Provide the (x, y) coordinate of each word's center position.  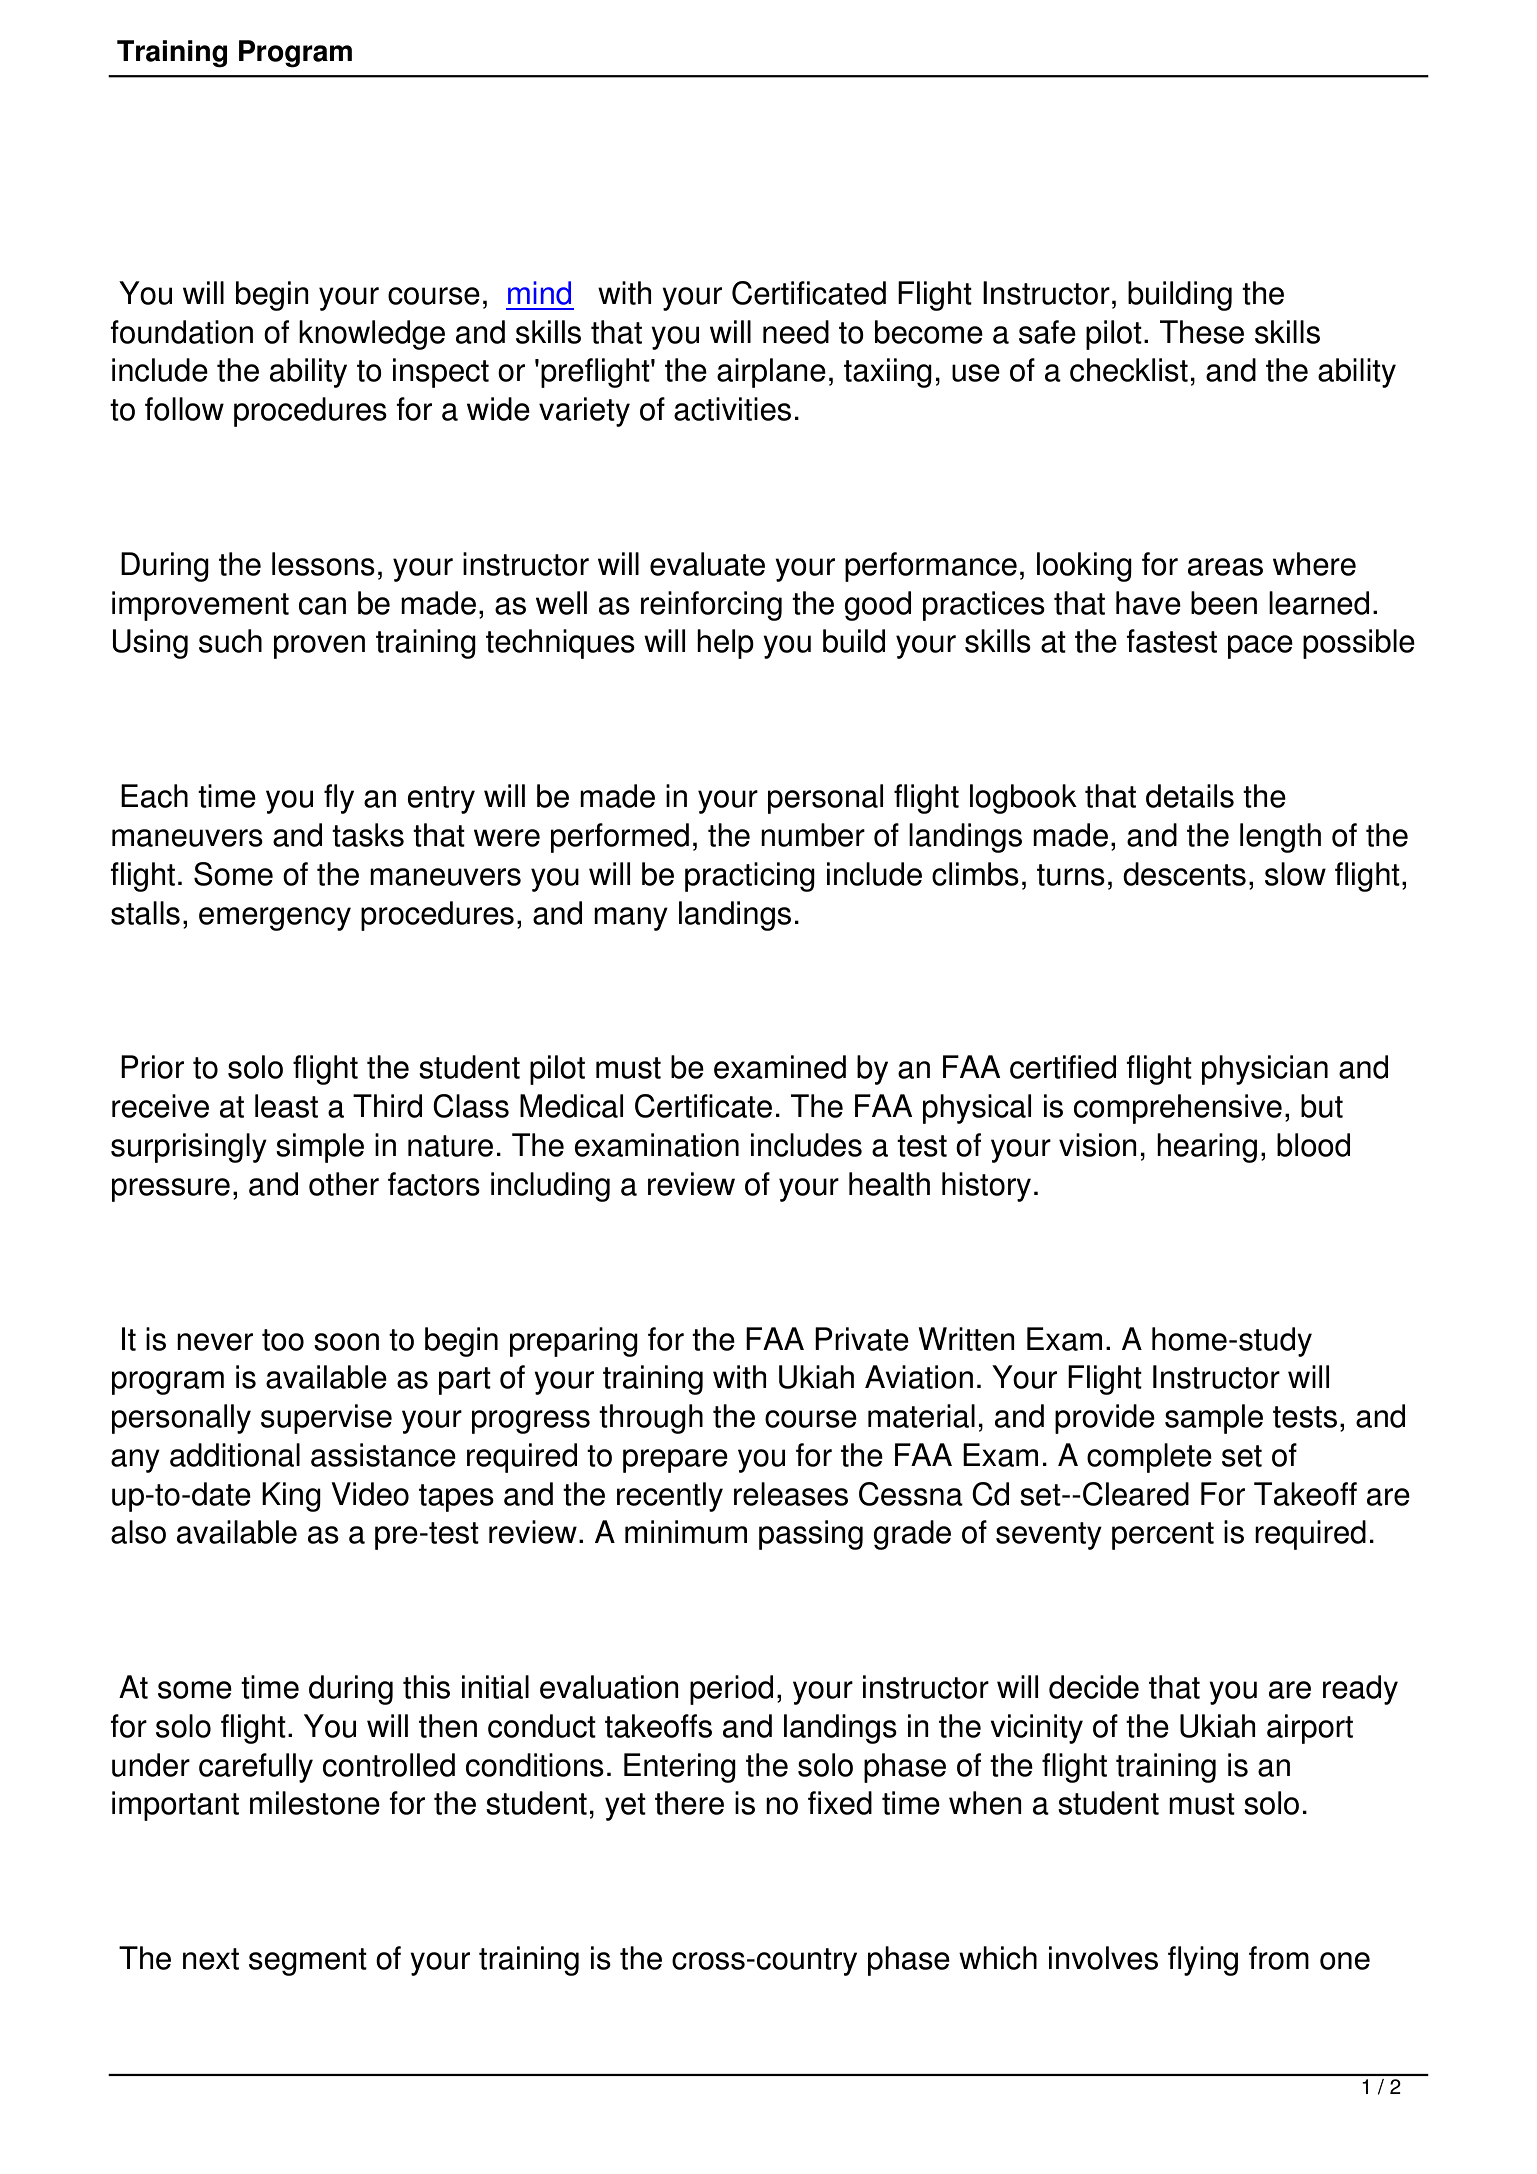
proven (319, 647)
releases (791, 1494)
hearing (1207, 1148)
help (725, 644)
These (1202, 332)
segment (308, 1962)
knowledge (372, 335)
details (1190, 796)
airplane (771, 373)
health (889, 1184)
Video (370, 1494)
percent (1163, 1536)
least (286, 1106)
